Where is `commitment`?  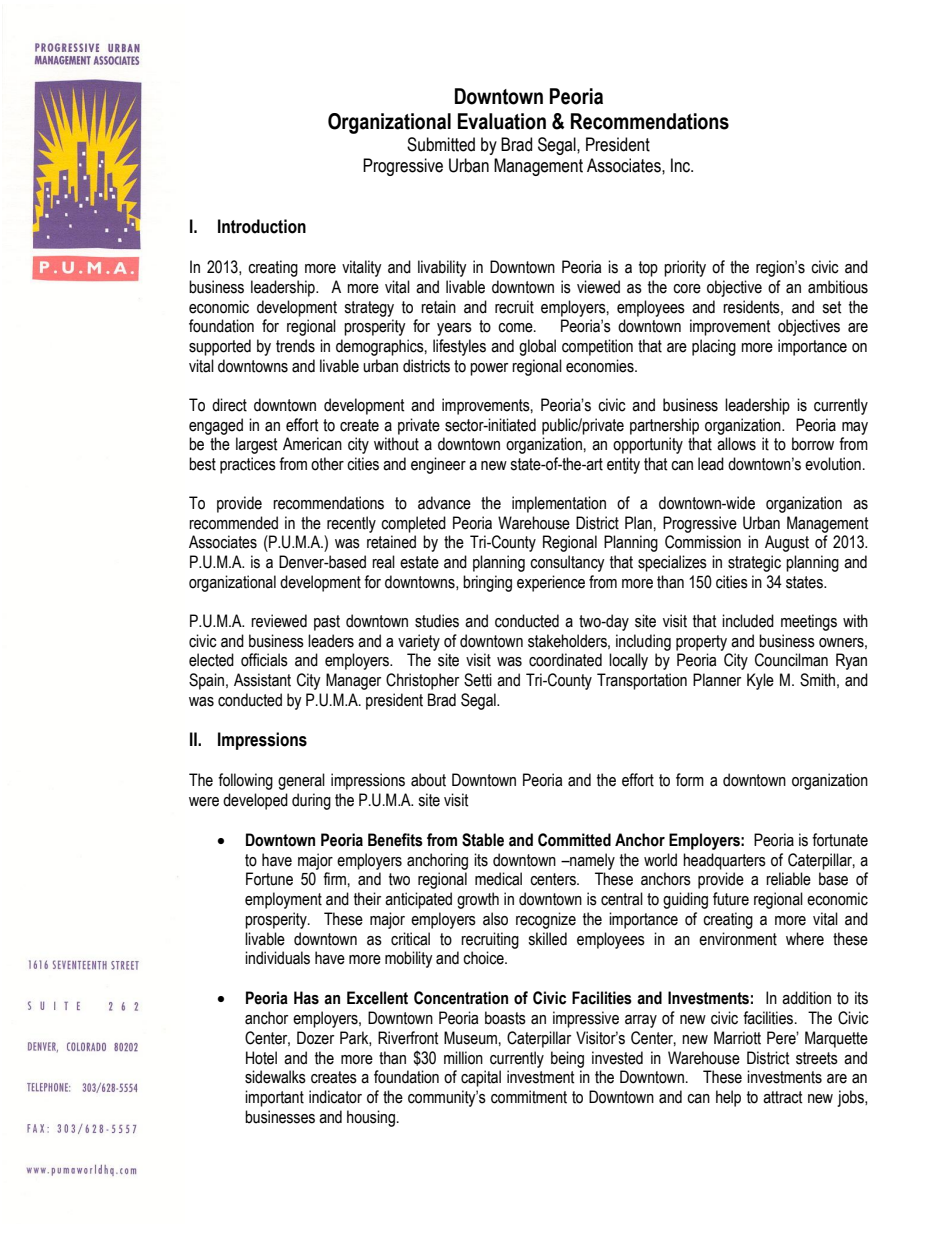
commitment is located at coordinates (529, 1097).
